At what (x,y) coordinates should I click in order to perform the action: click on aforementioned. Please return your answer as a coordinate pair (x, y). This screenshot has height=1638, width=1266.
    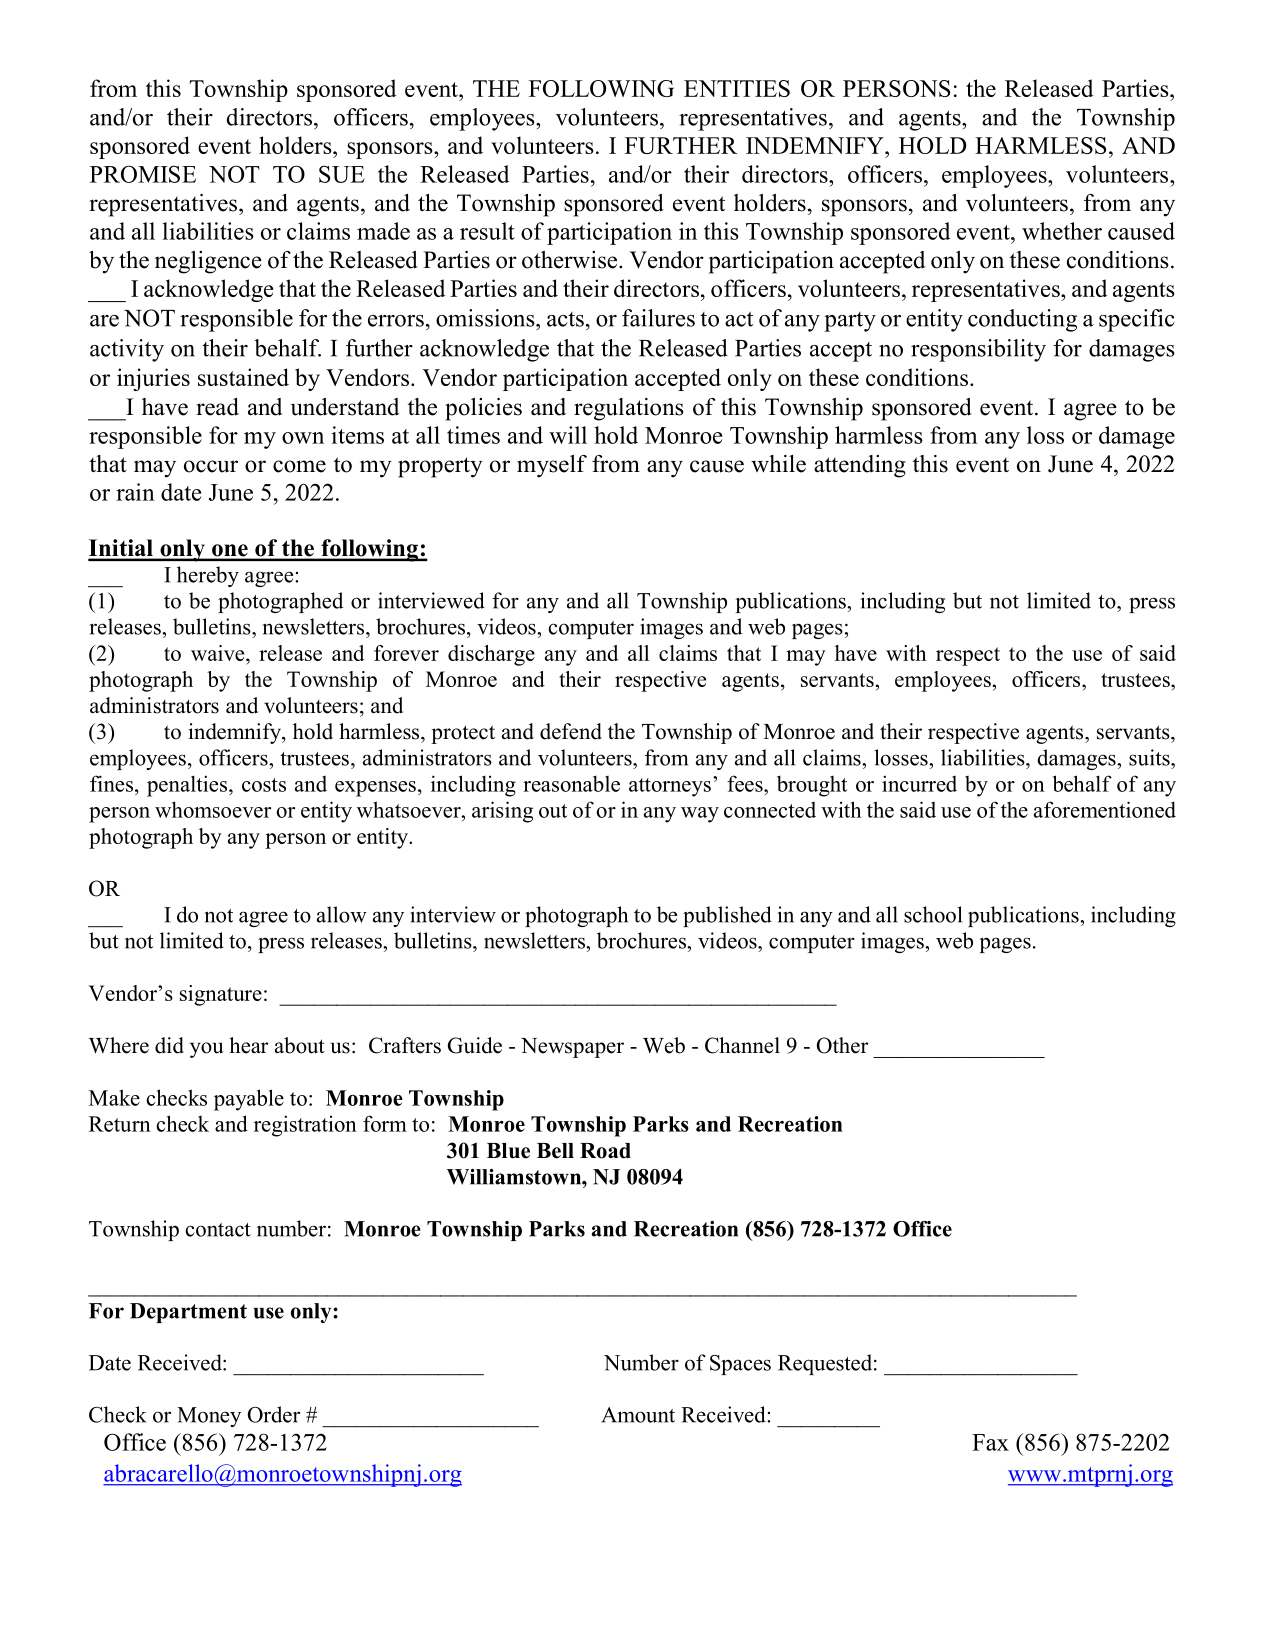
    Looking at the image, I should click on (1105, 809).
